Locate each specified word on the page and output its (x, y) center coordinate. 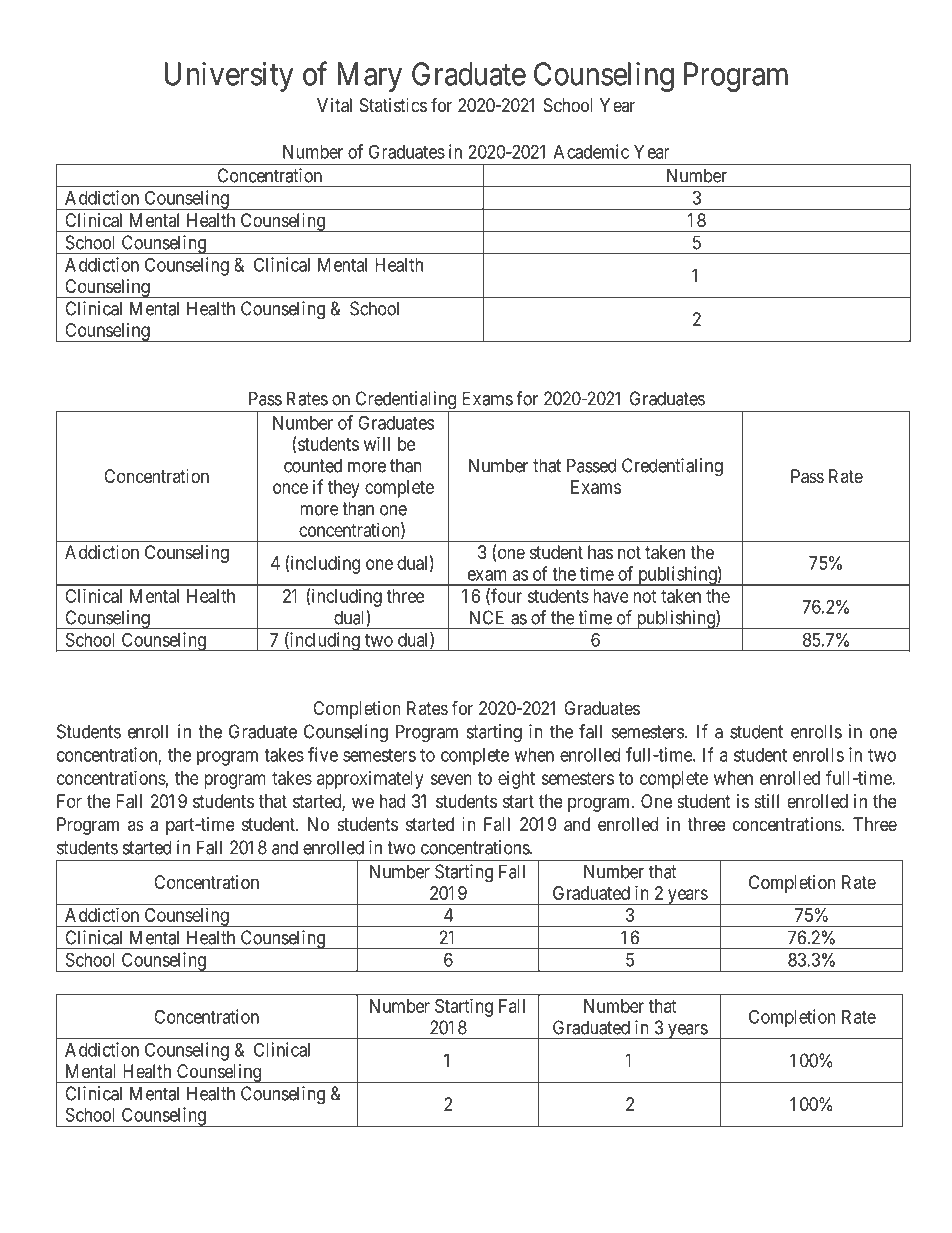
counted (313, 465)
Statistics (393, 105)
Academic (591, 151)
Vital (334, 105)
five (323, 754)
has (600, 552)
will (377, 444)
